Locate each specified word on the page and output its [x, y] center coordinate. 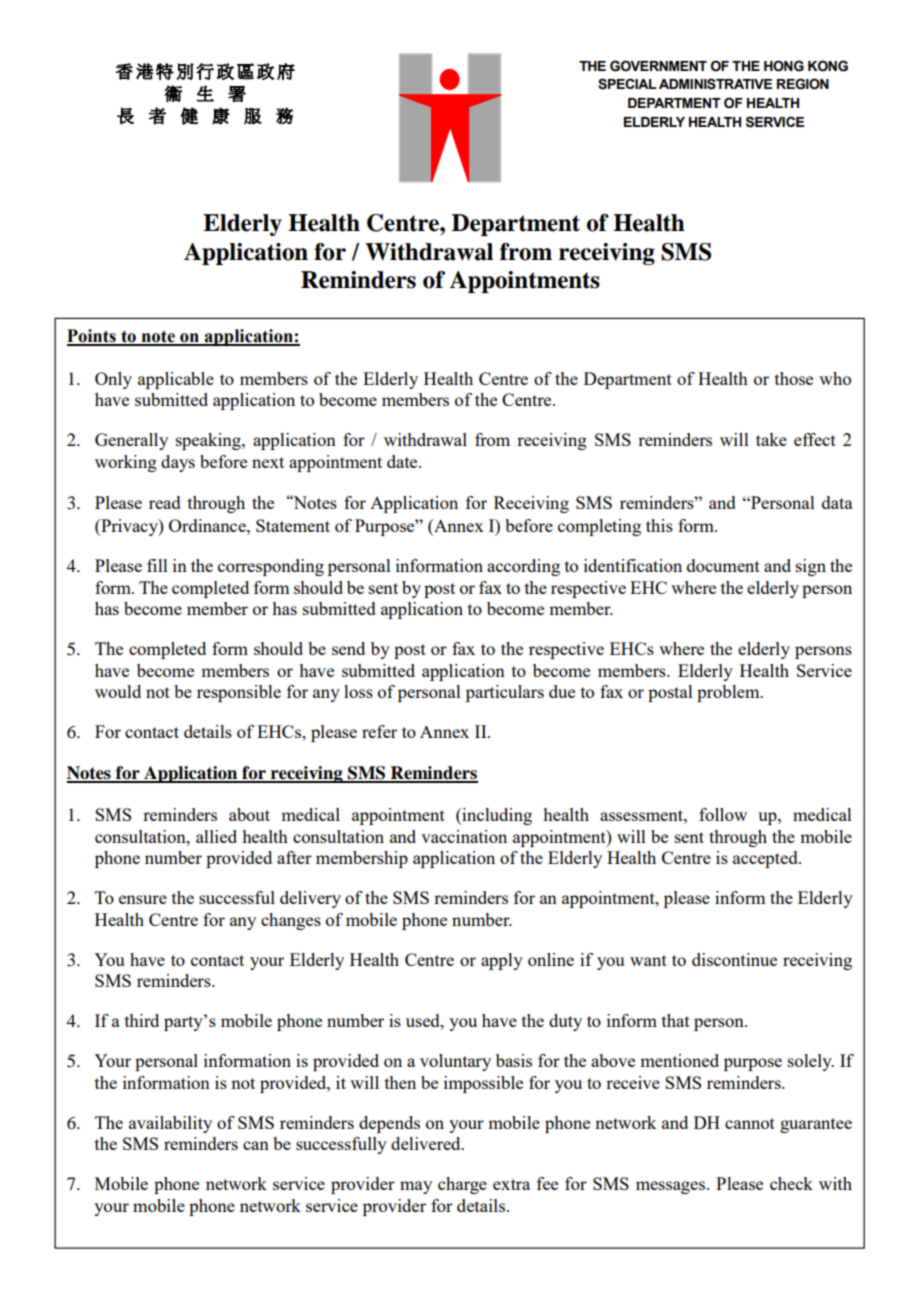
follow [723, 814]
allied [216, 836]
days [178, 463]
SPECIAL [627, 84]
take [771, 439]
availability [170, 1124]
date [403, 461]
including [496, 816]
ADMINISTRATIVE [715, 84]
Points [92, 337]
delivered [427, 1143]
